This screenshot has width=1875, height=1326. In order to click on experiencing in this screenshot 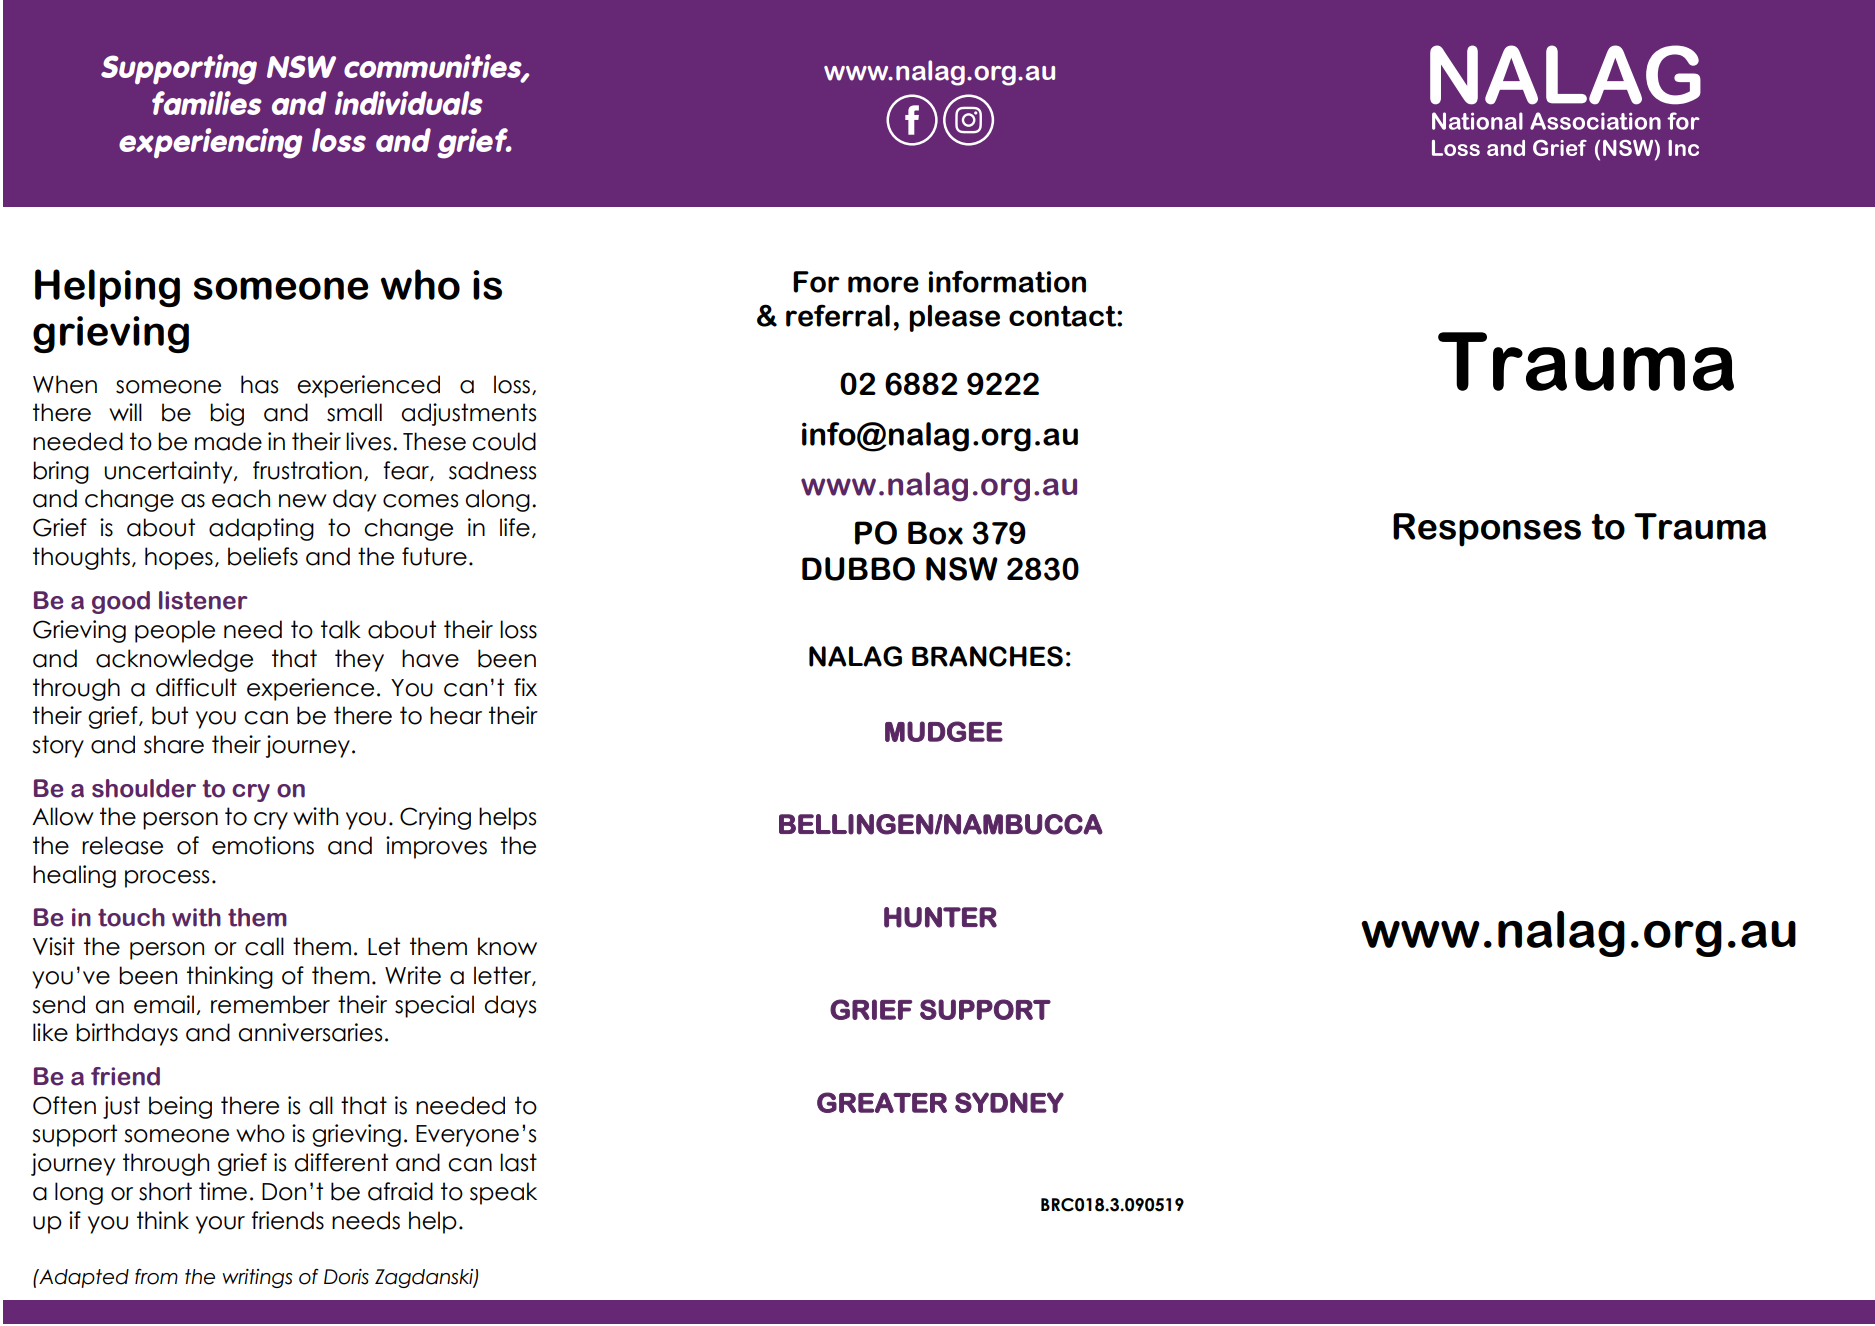, I will do `click(210, 143)`.
